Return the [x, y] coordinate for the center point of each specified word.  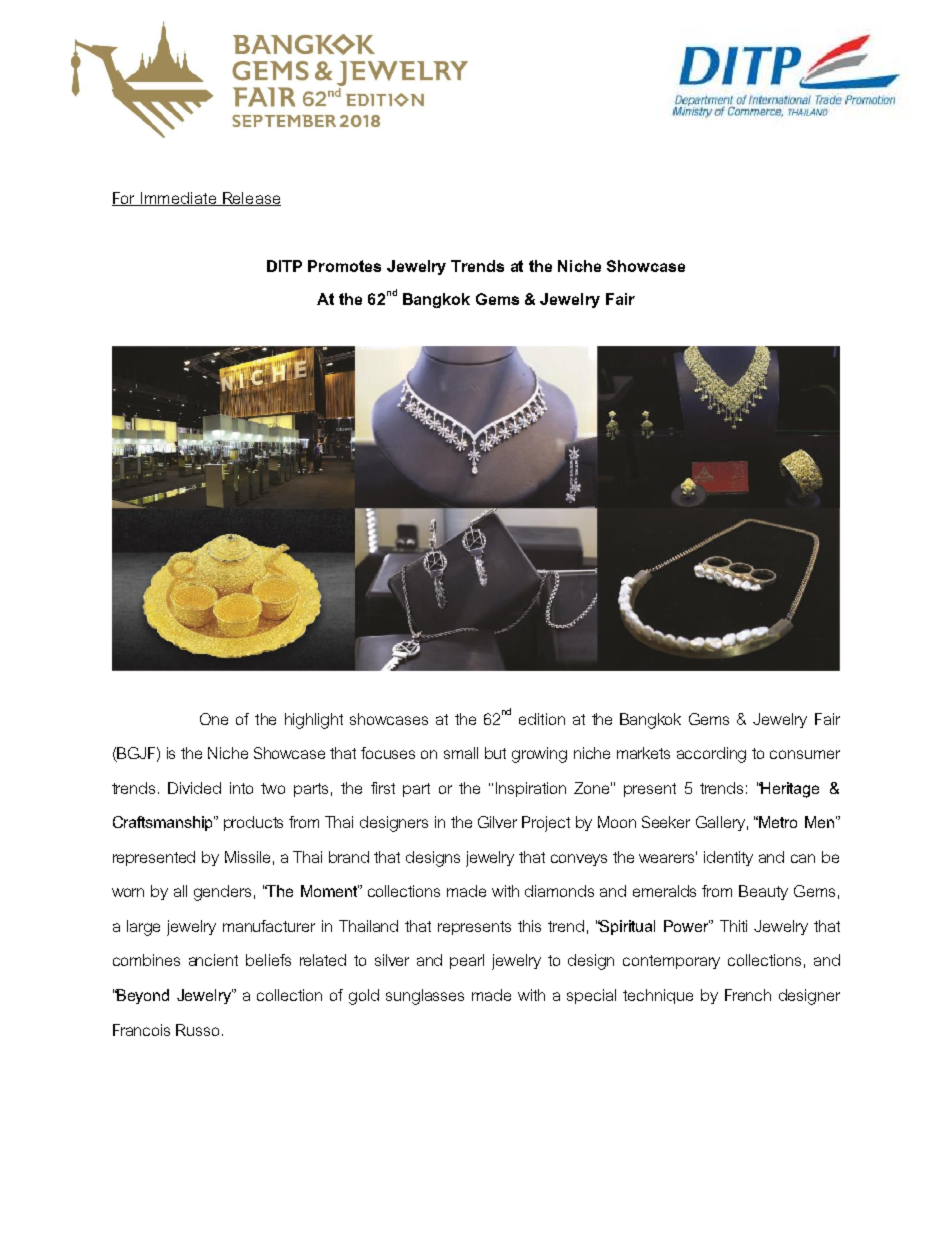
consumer [805, 754]
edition [542, 719]
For [125, 199]
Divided [194, 788]
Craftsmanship [164, 823]
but [495, 753]
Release [251, 199]
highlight [314, 721]
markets [643, 753]
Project [546, 824]
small [461, 753]
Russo [197, 1030]
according [711, 755]
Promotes [344, 266]
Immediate [179, 199]
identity [728, 858]
